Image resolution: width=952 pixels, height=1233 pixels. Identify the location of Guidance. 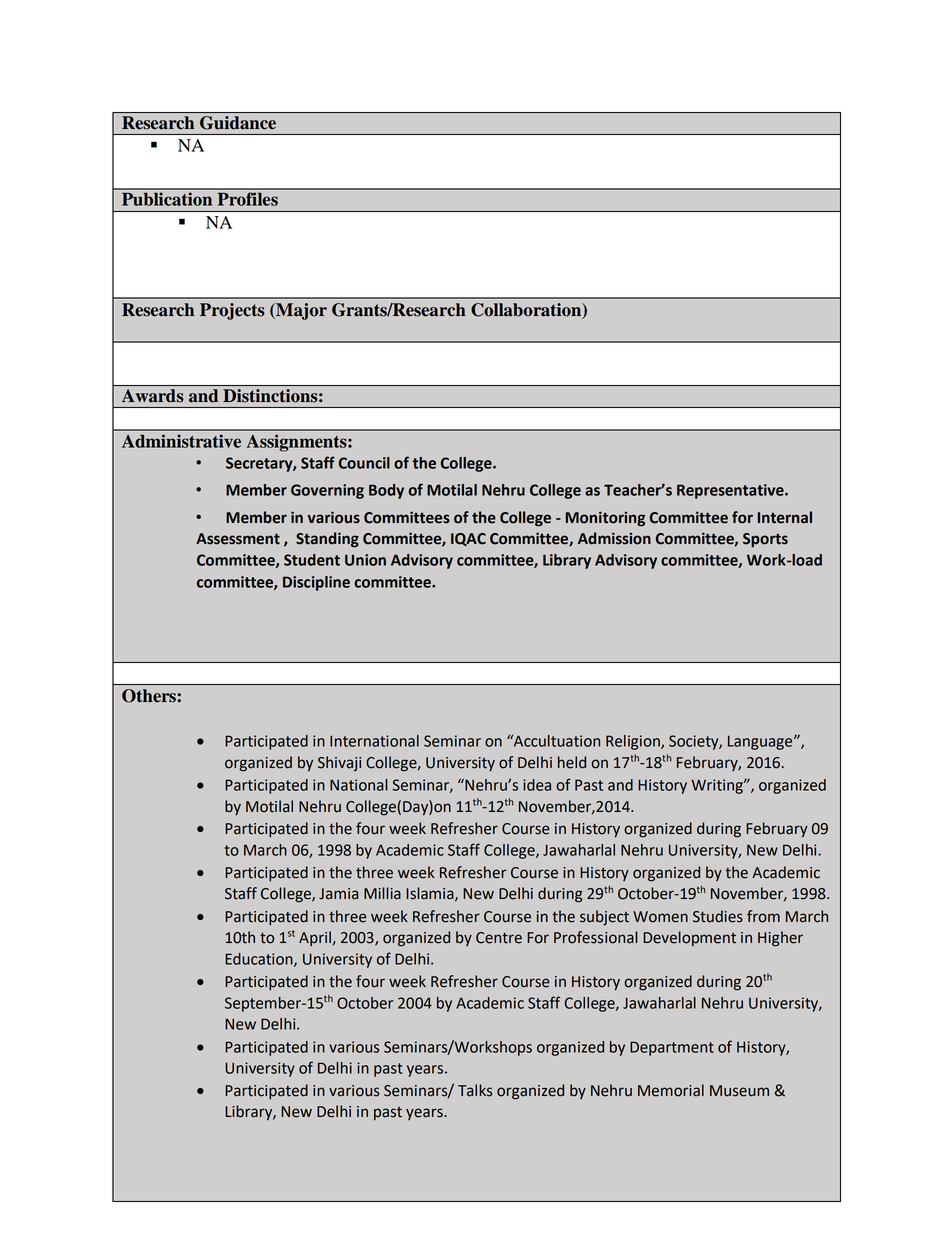
(238, 123).
